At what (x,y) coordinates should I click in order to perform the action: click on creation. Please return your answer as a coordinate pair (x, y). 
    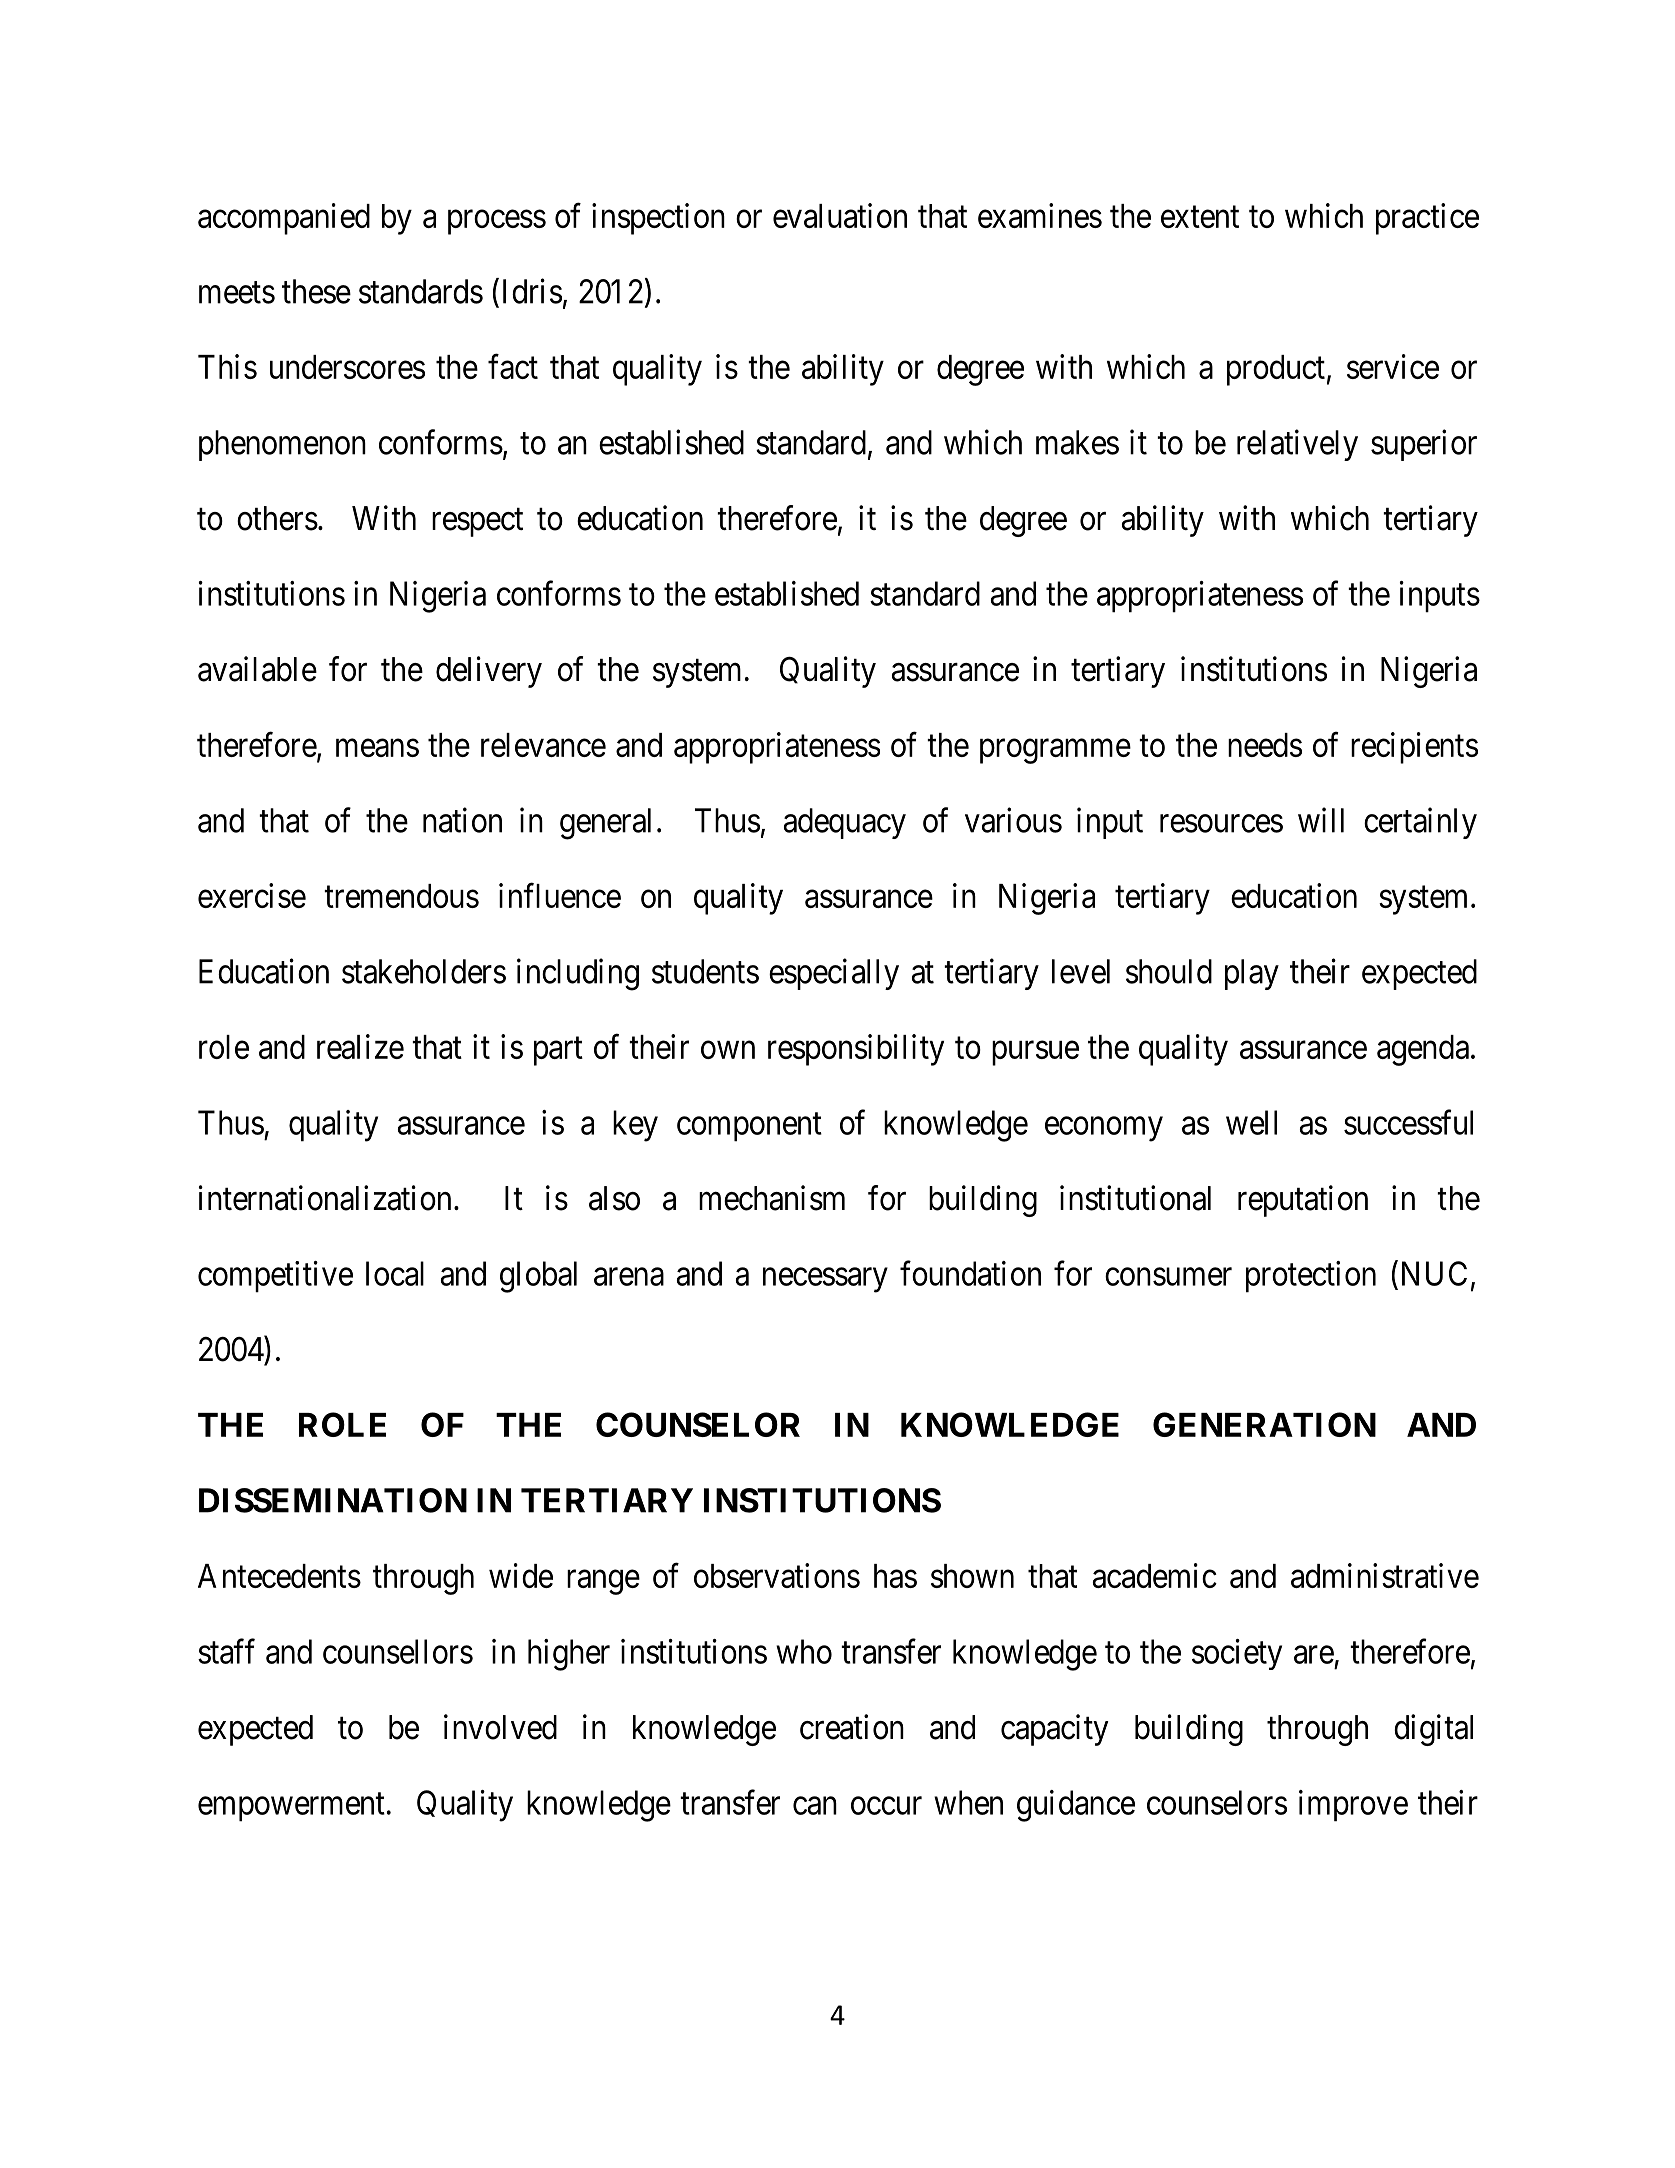
    Looking at the image, I should click on (852, 1727).
